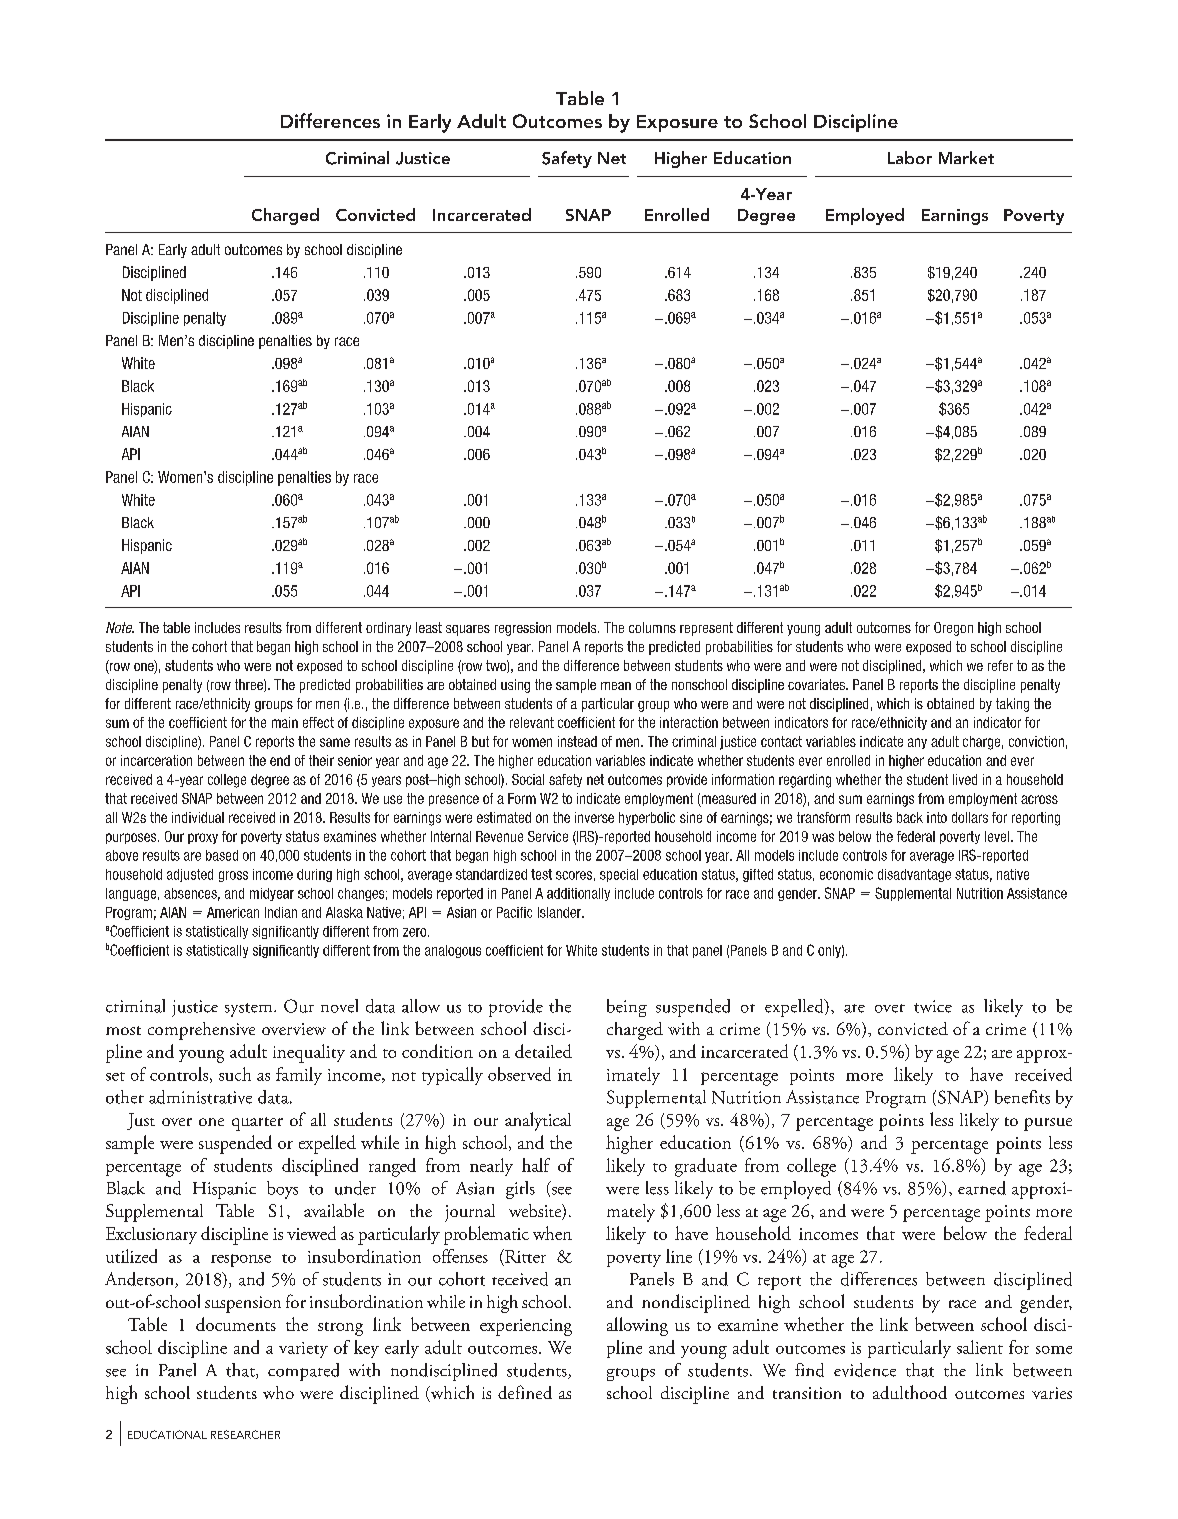 Image resolution: width=1178 pixels, height=1519 pixels. I want to click on salient, so click(980, 1347).
